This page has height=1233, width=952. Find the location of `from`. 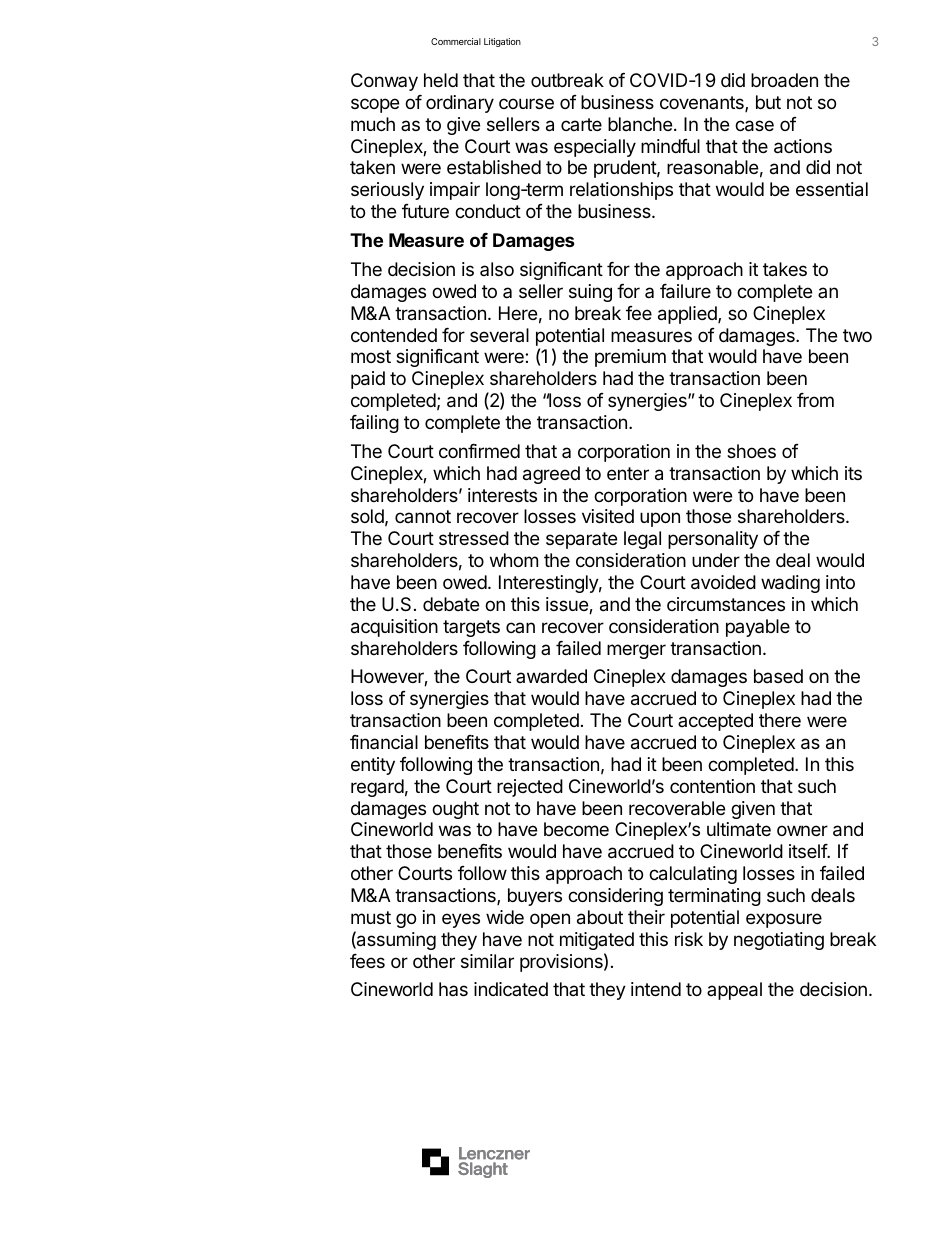

from is located at coordinates (815, 400).
